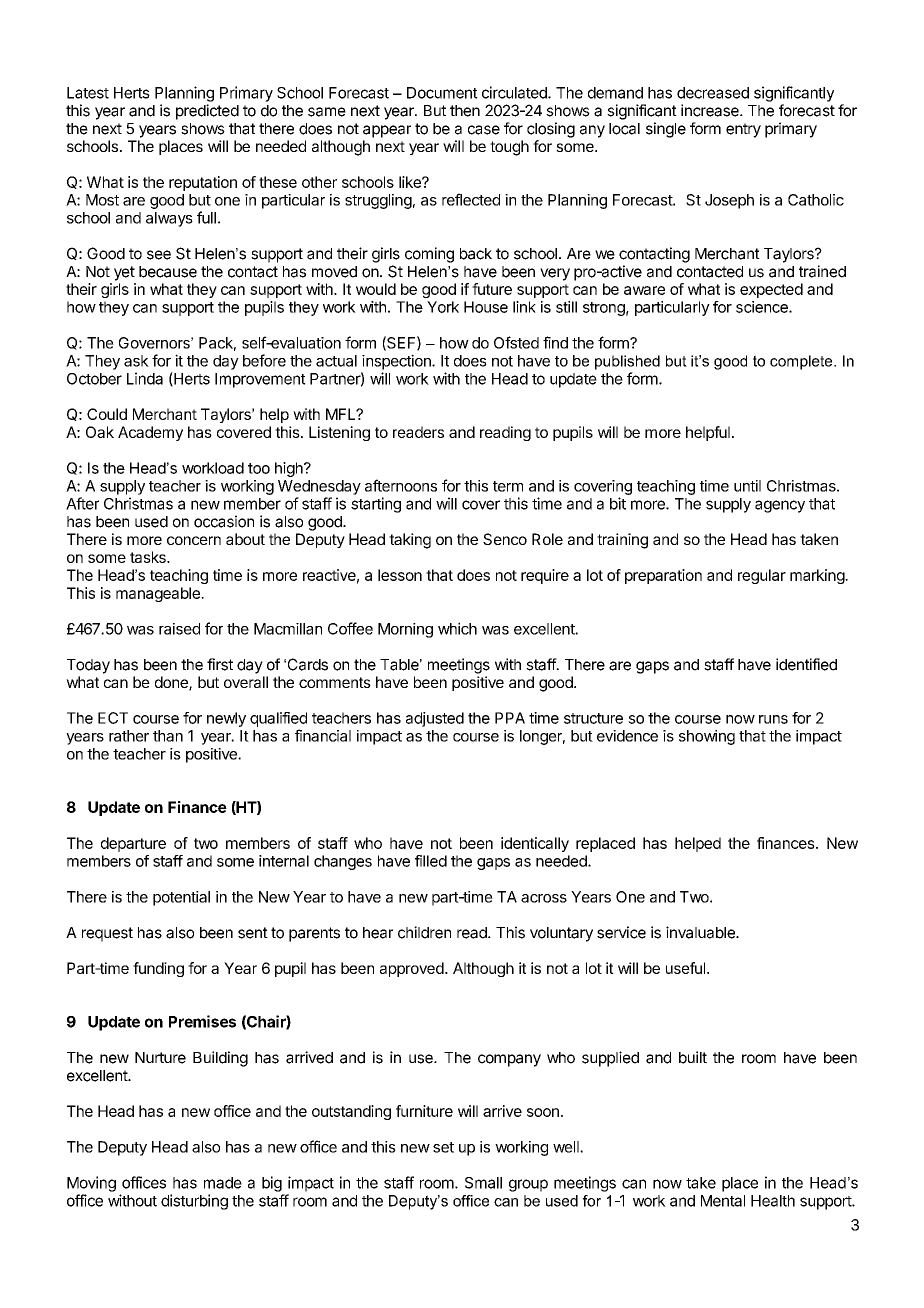 The width and height of the page is (924, 1308). Describe the element at coordinates (465, 111) in the page. I see `then` at that location.
